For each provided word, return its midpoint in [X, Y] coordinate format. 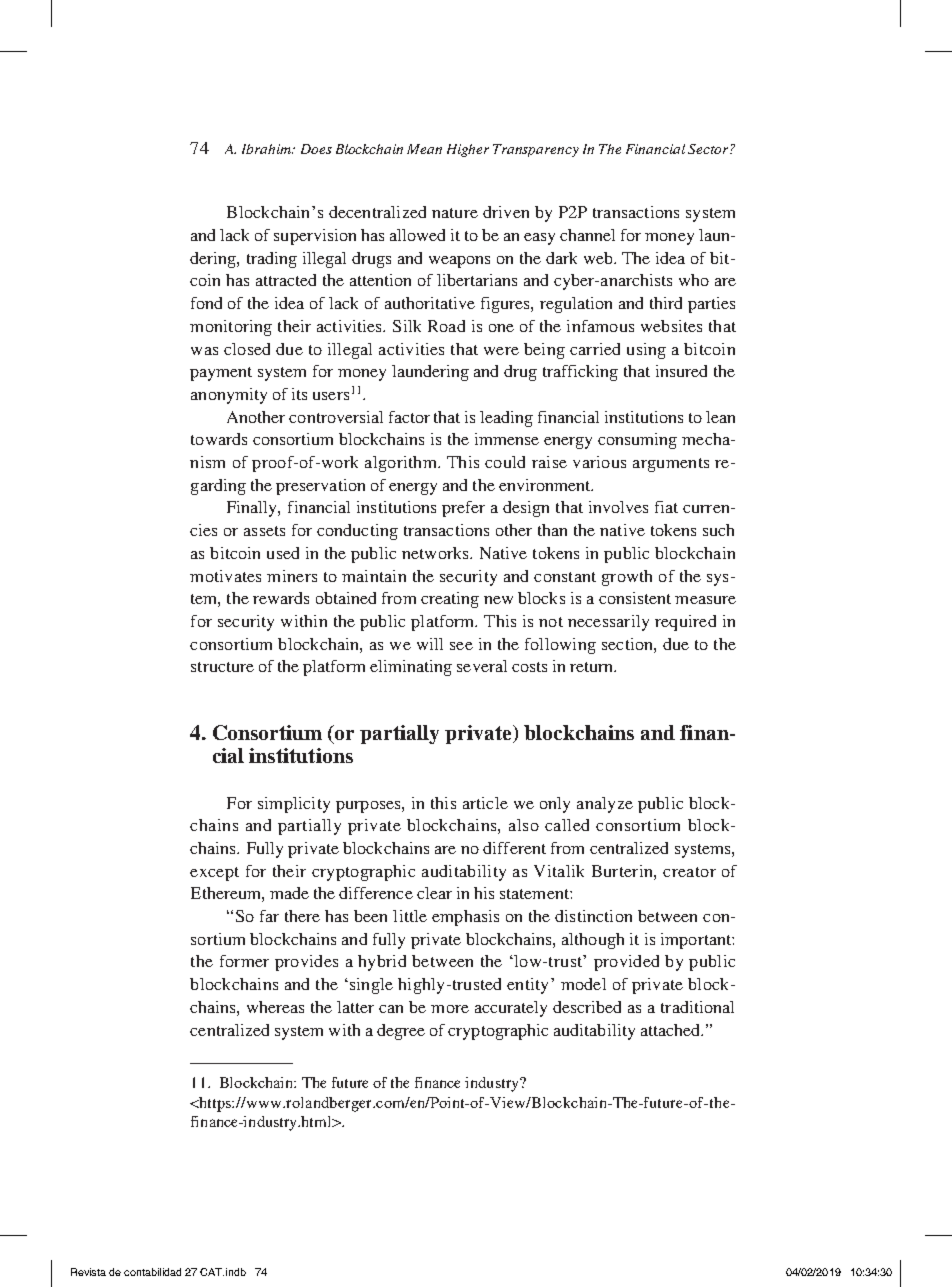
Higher [468, 150]
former [244, 961]
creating [450, 600]
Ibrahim [268, 149]
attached [672, 1030]
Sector [709, 149]
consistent [635, 598]
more [450, 1009]
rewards [281, 598]
